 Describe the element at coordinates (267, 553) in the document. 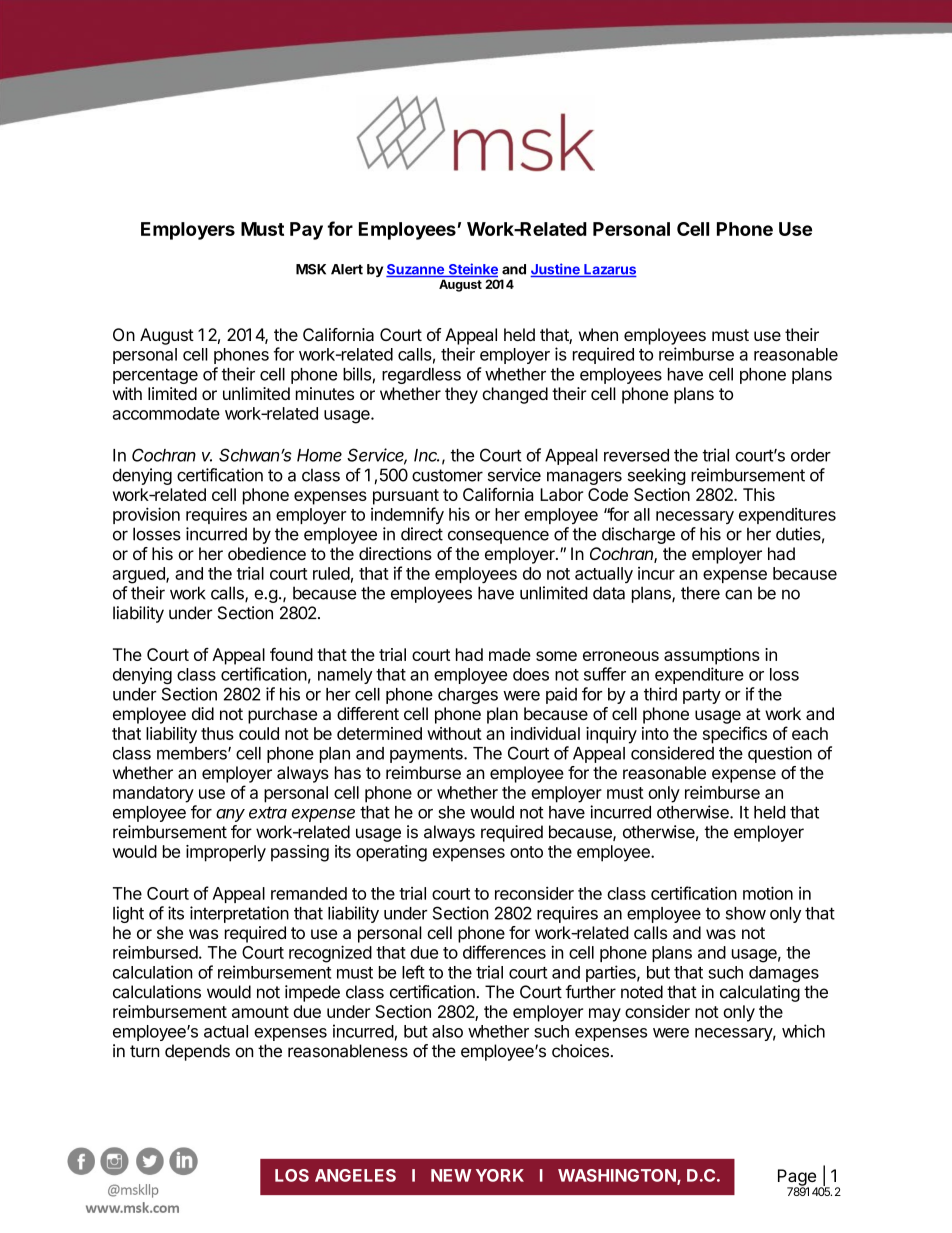

I see `obedience` at that location.
